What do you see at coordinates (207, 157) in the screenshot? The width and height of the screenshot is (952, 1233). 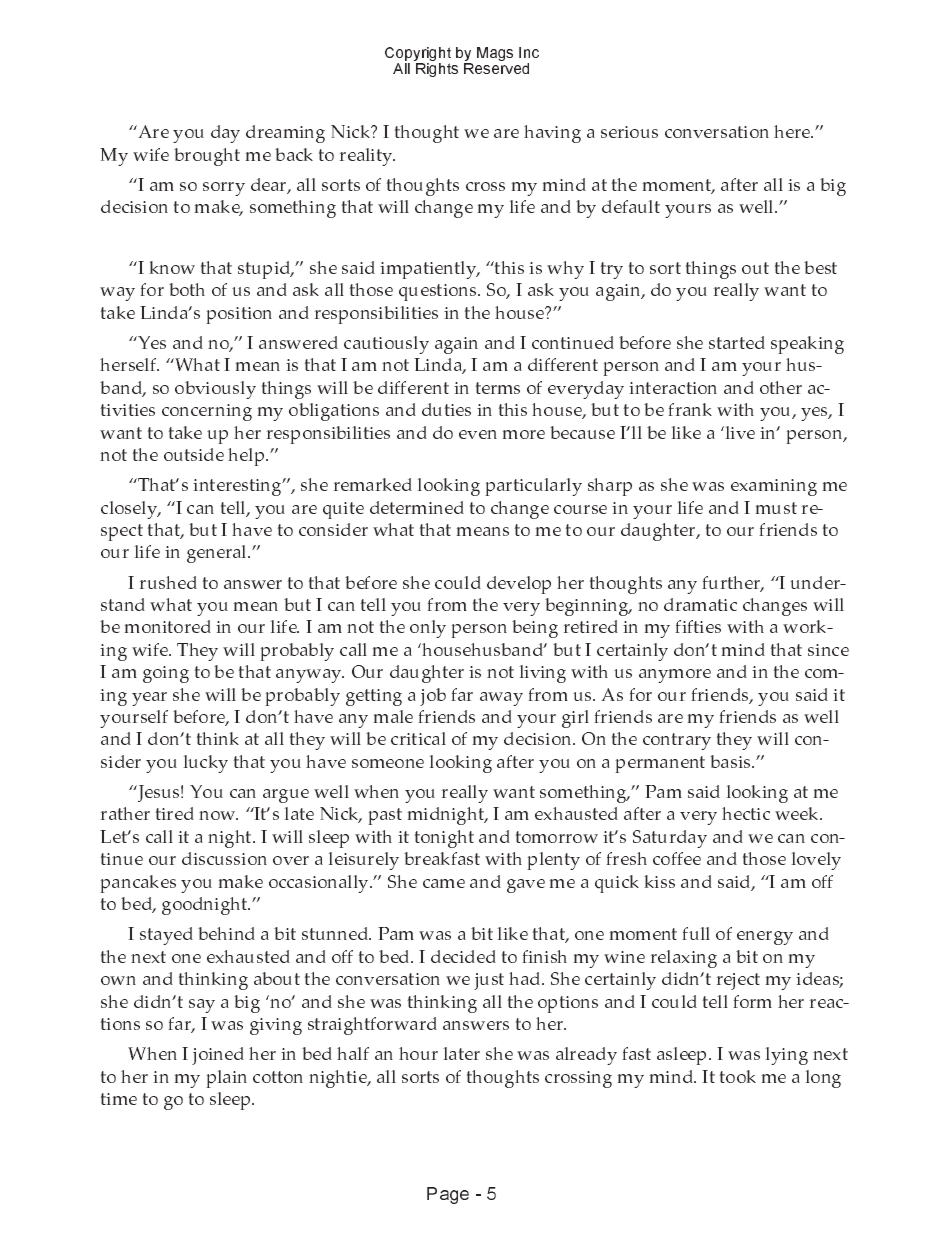 I see `brought` at bounding box center [207, 157].
